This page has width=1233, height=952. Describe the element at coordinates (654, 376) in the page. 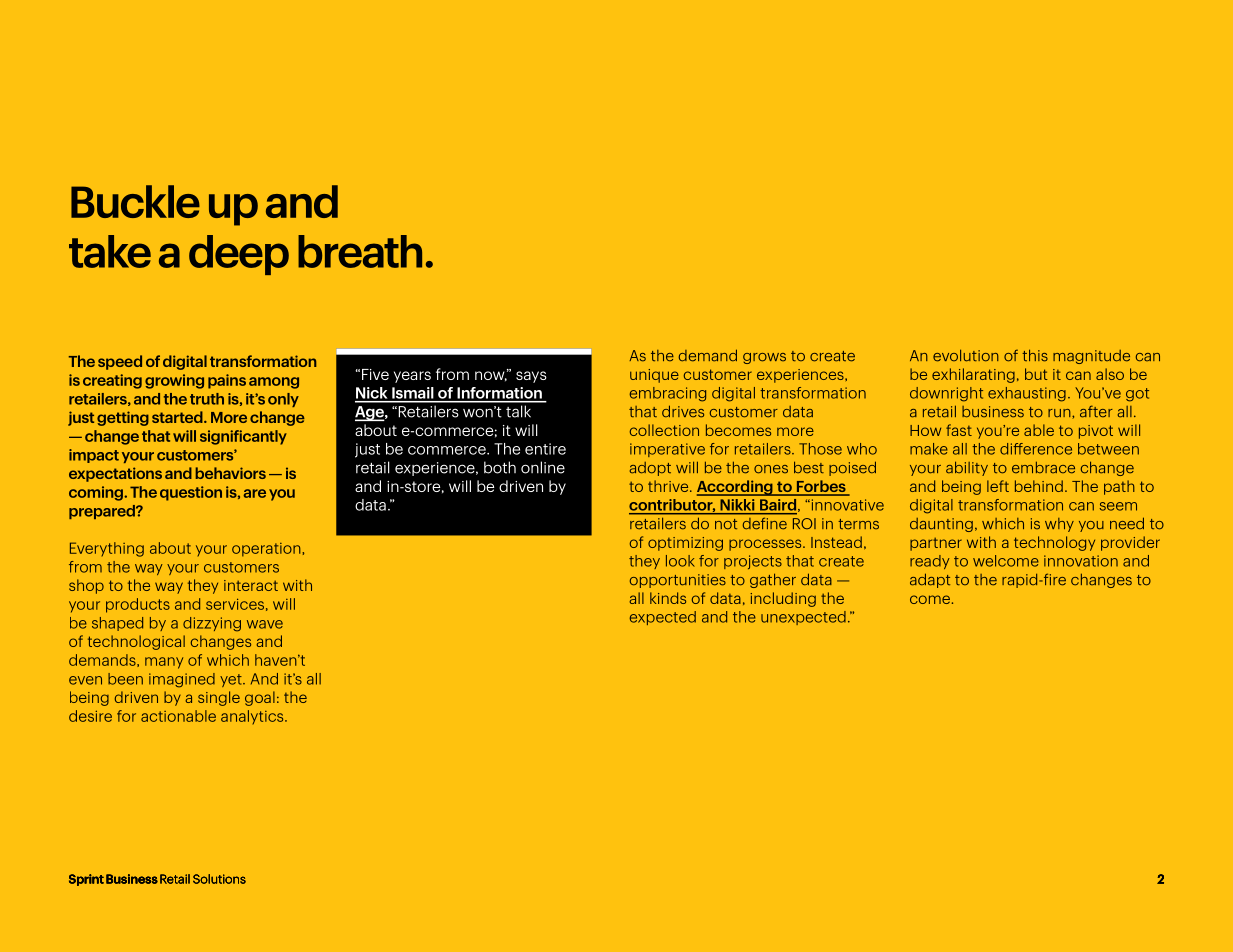

I see `unique` at that location.
